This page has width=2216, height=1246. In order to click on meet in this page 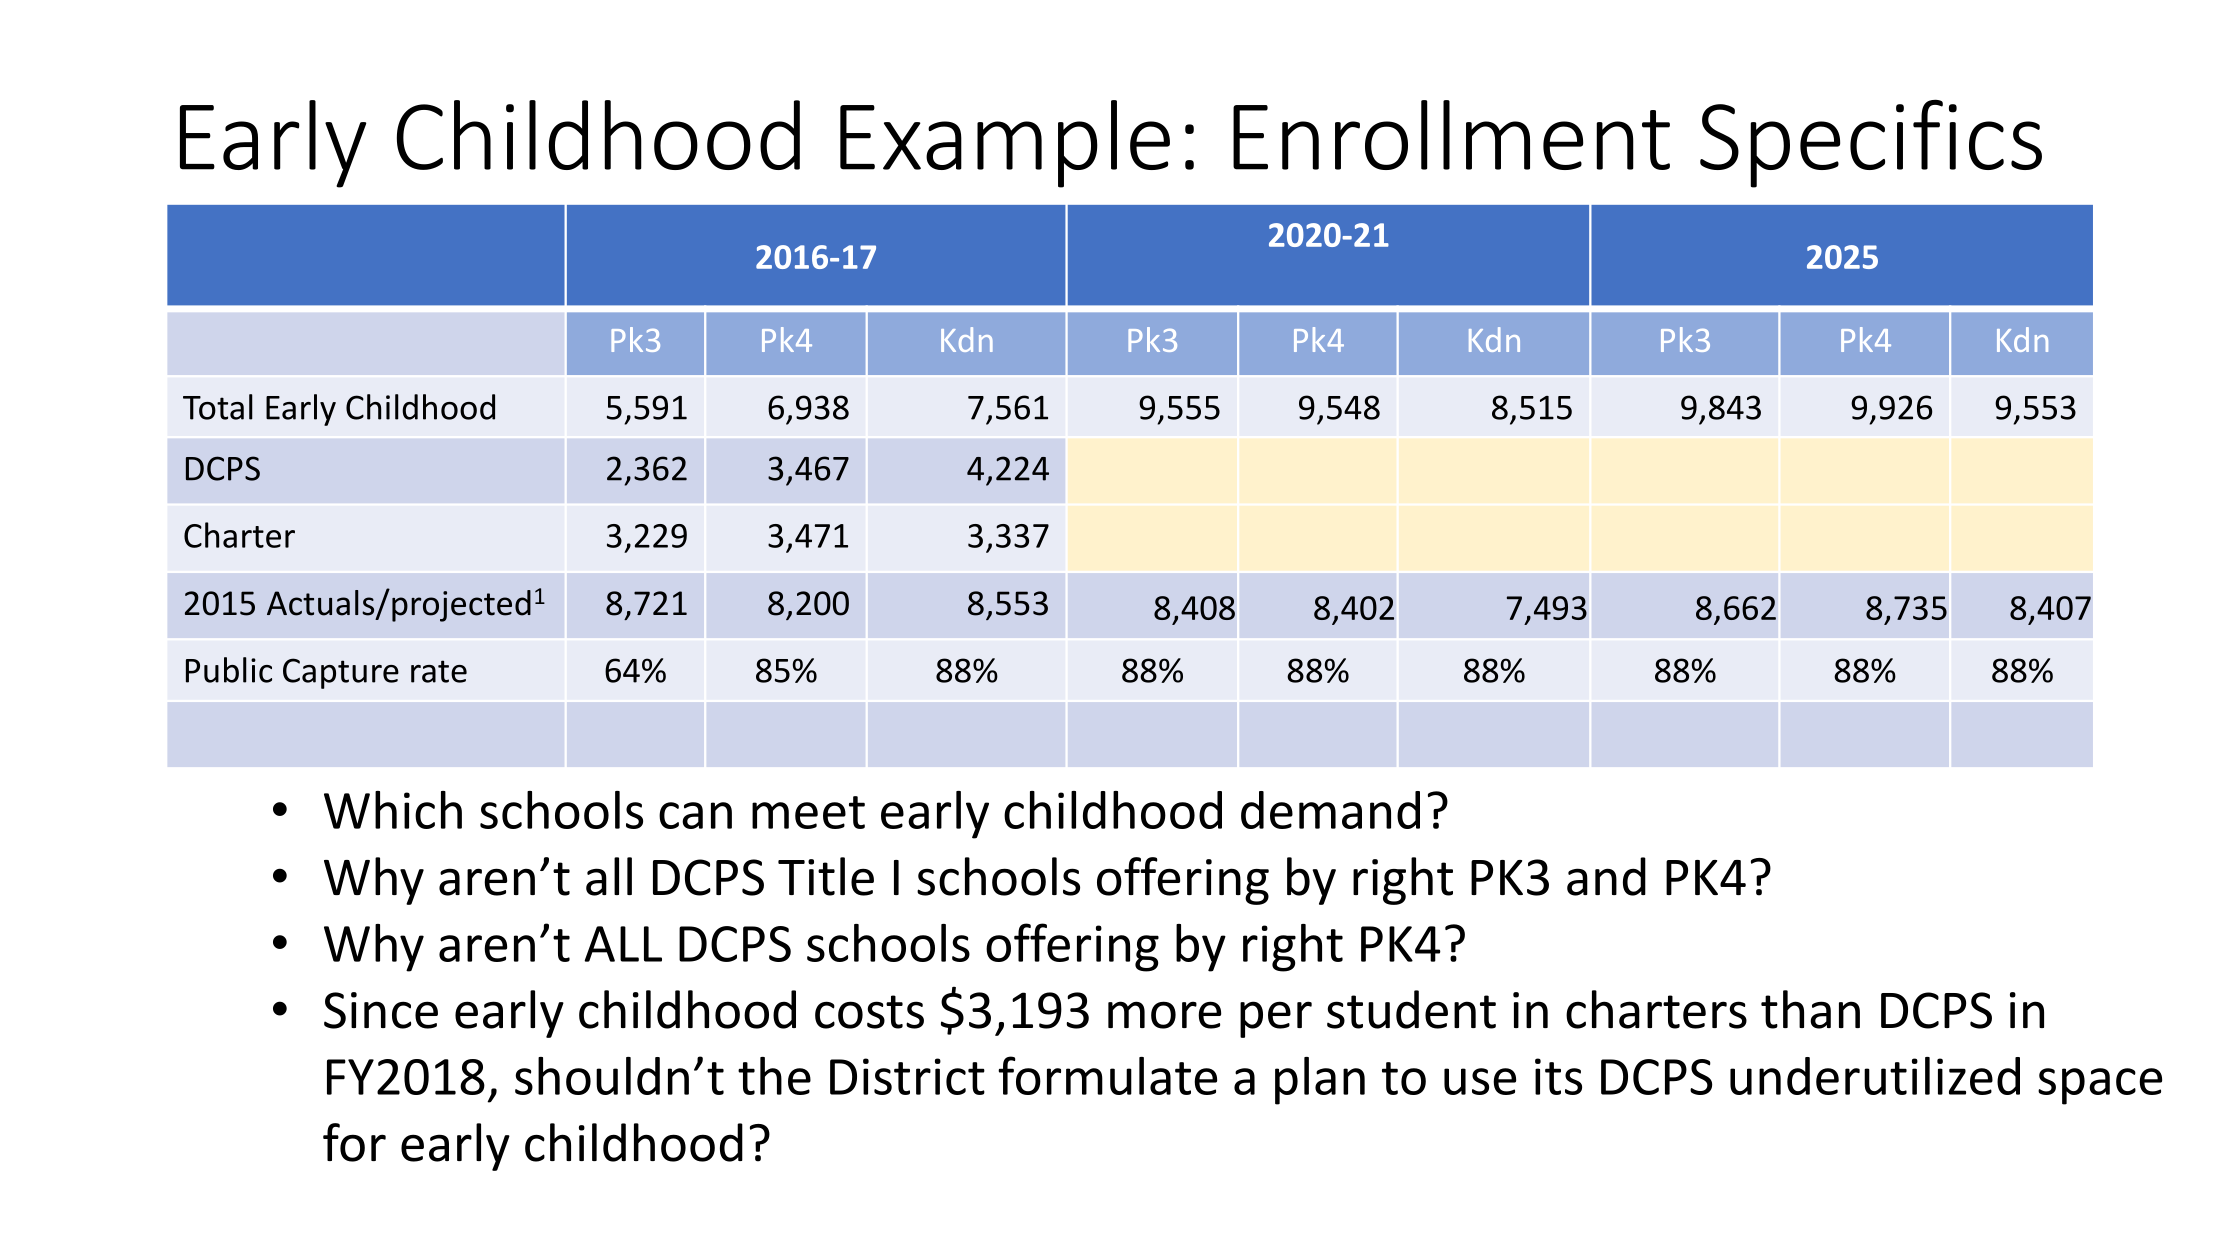, I will do `click(808, 812)`.
